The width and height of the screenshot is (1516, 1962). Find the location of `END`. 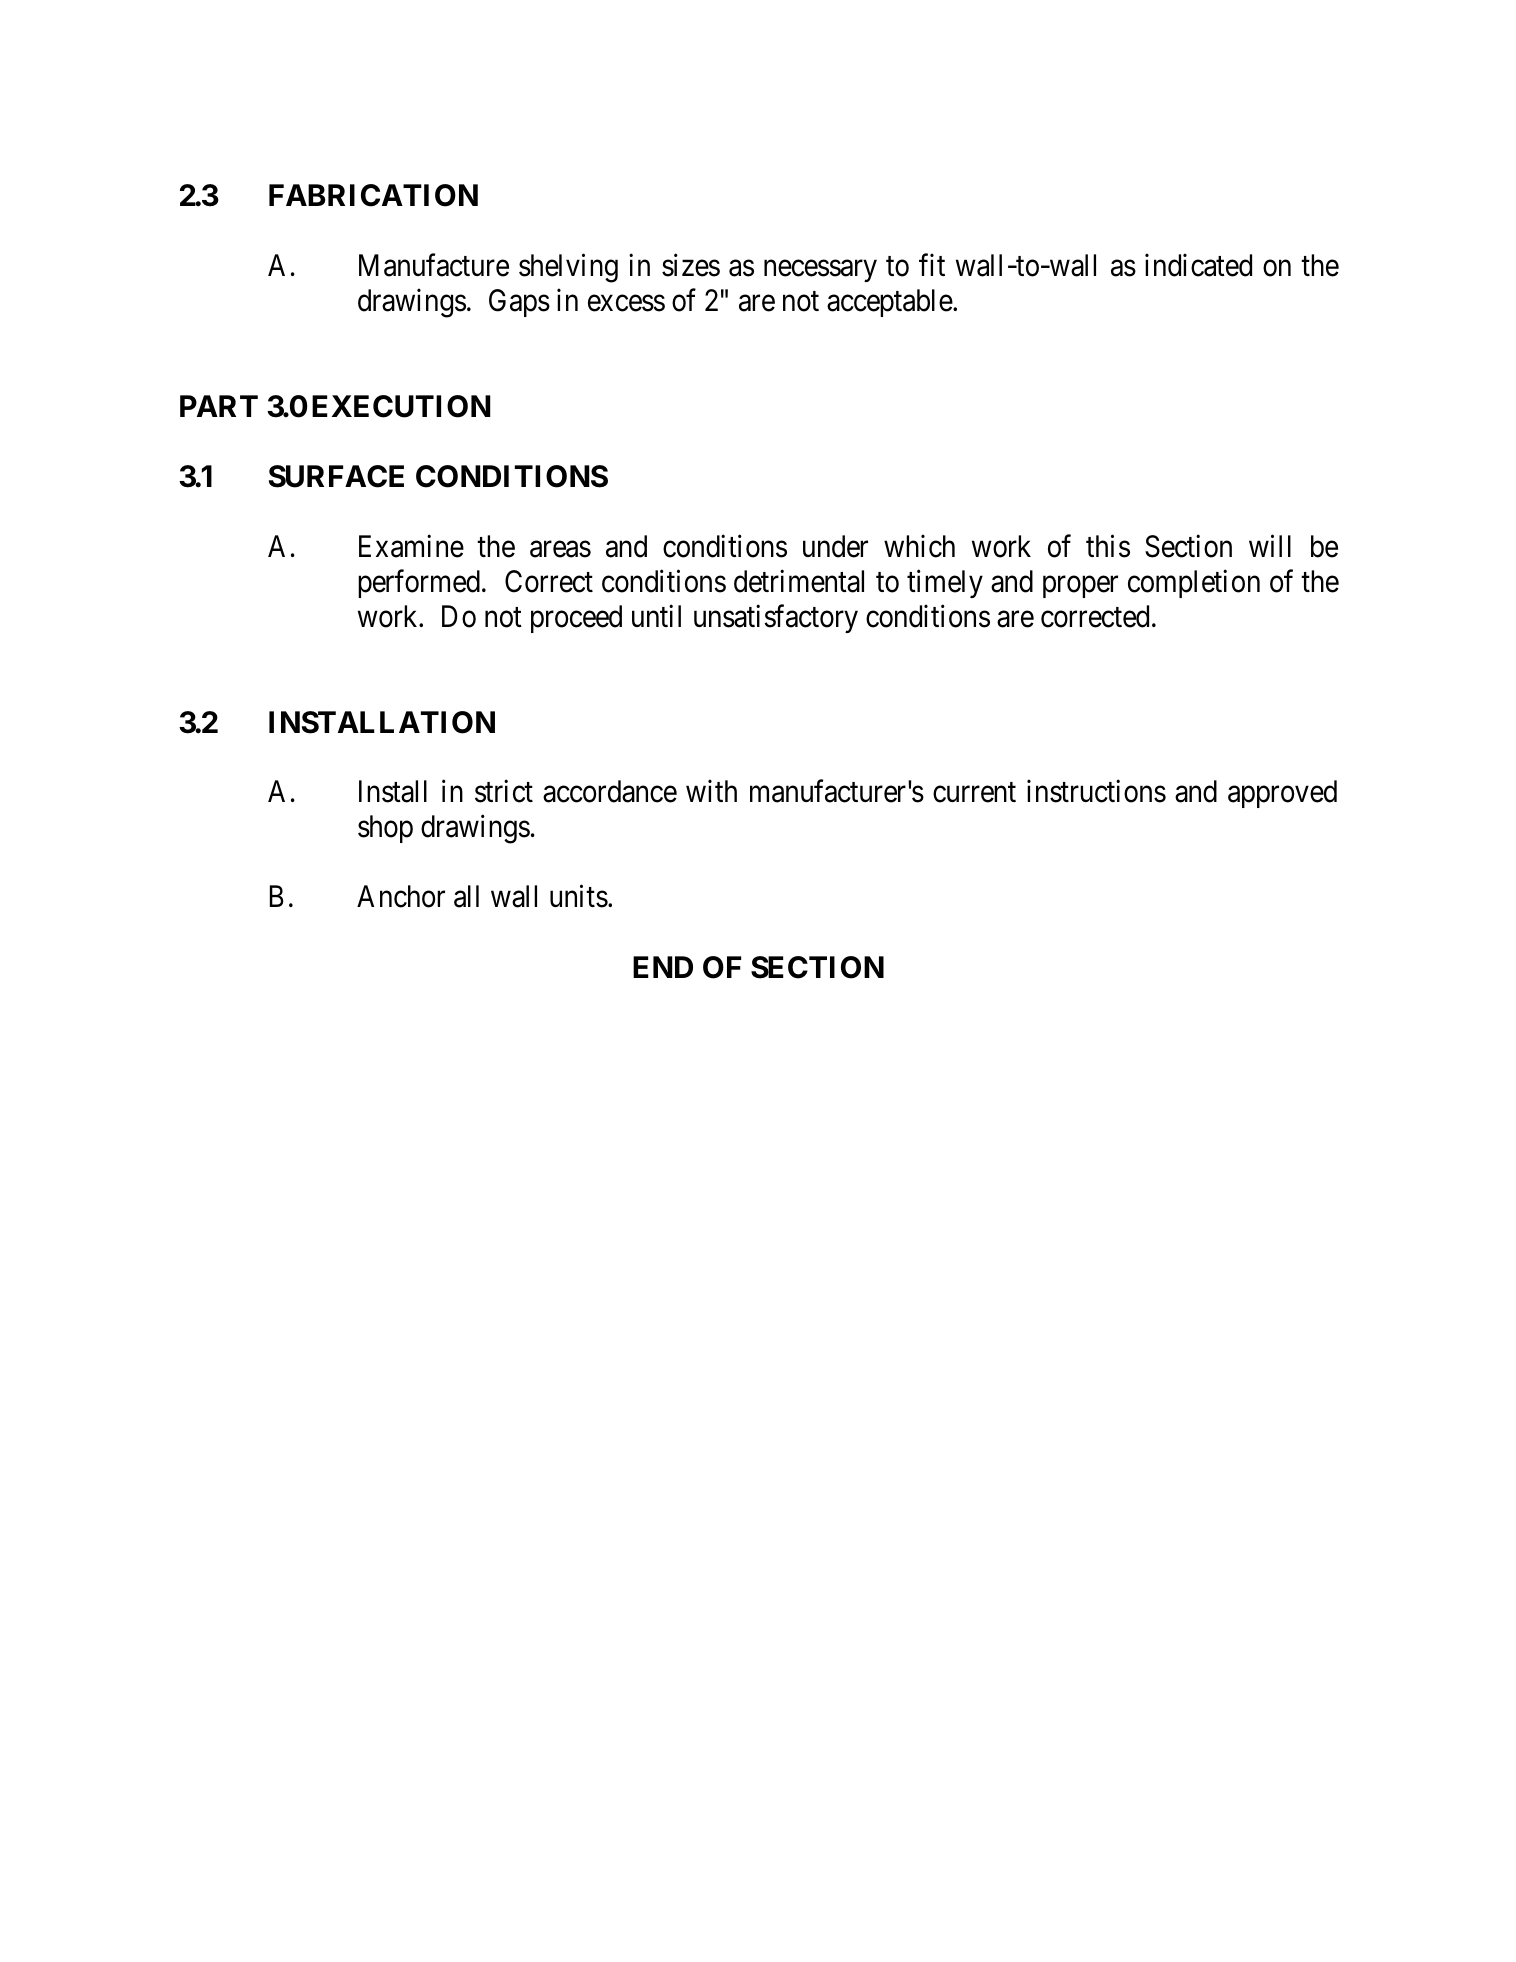

END is located at coordinates (663, 967).
